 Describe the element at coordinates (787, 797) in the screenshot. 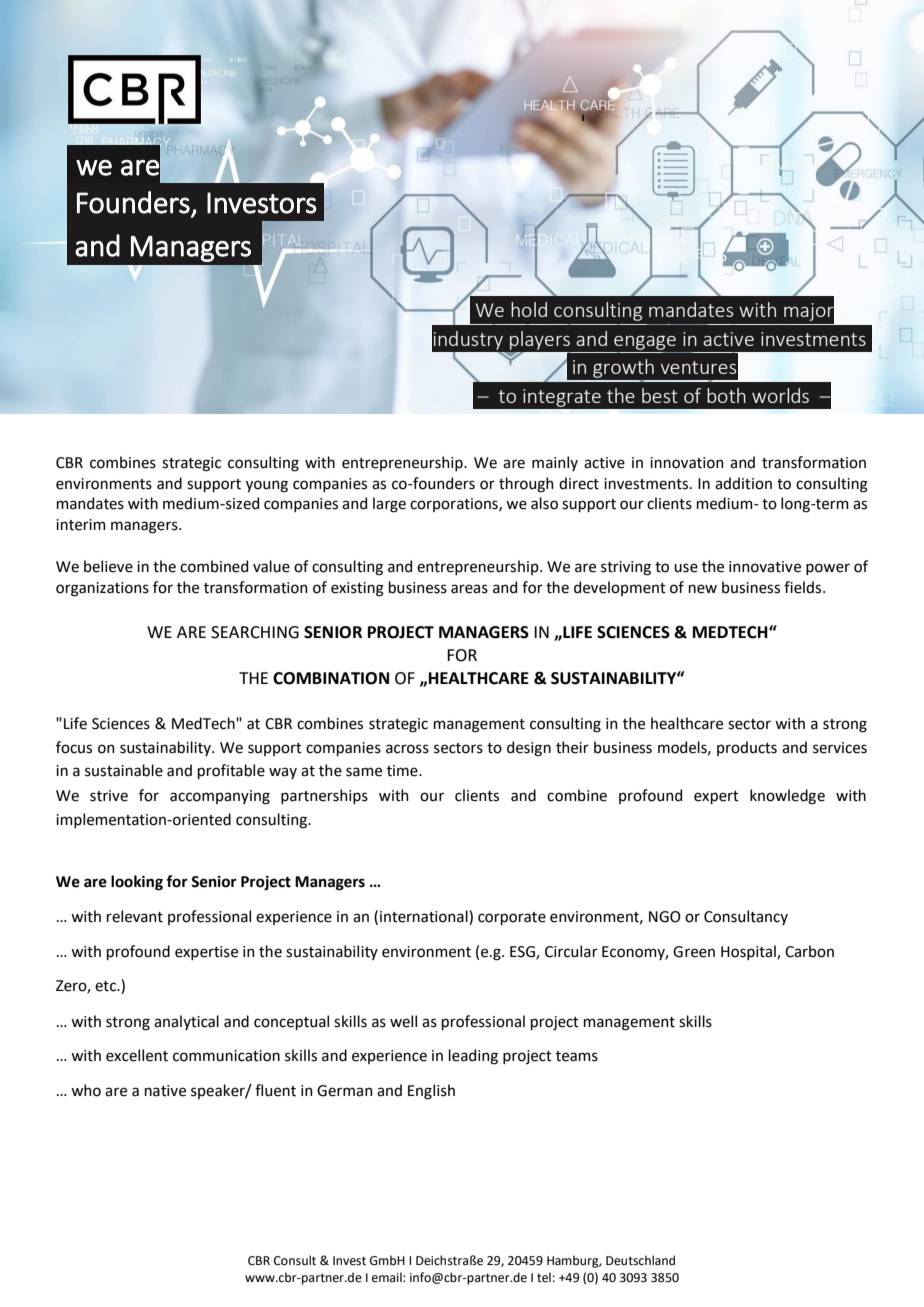

I see `knowledge` at that location.
